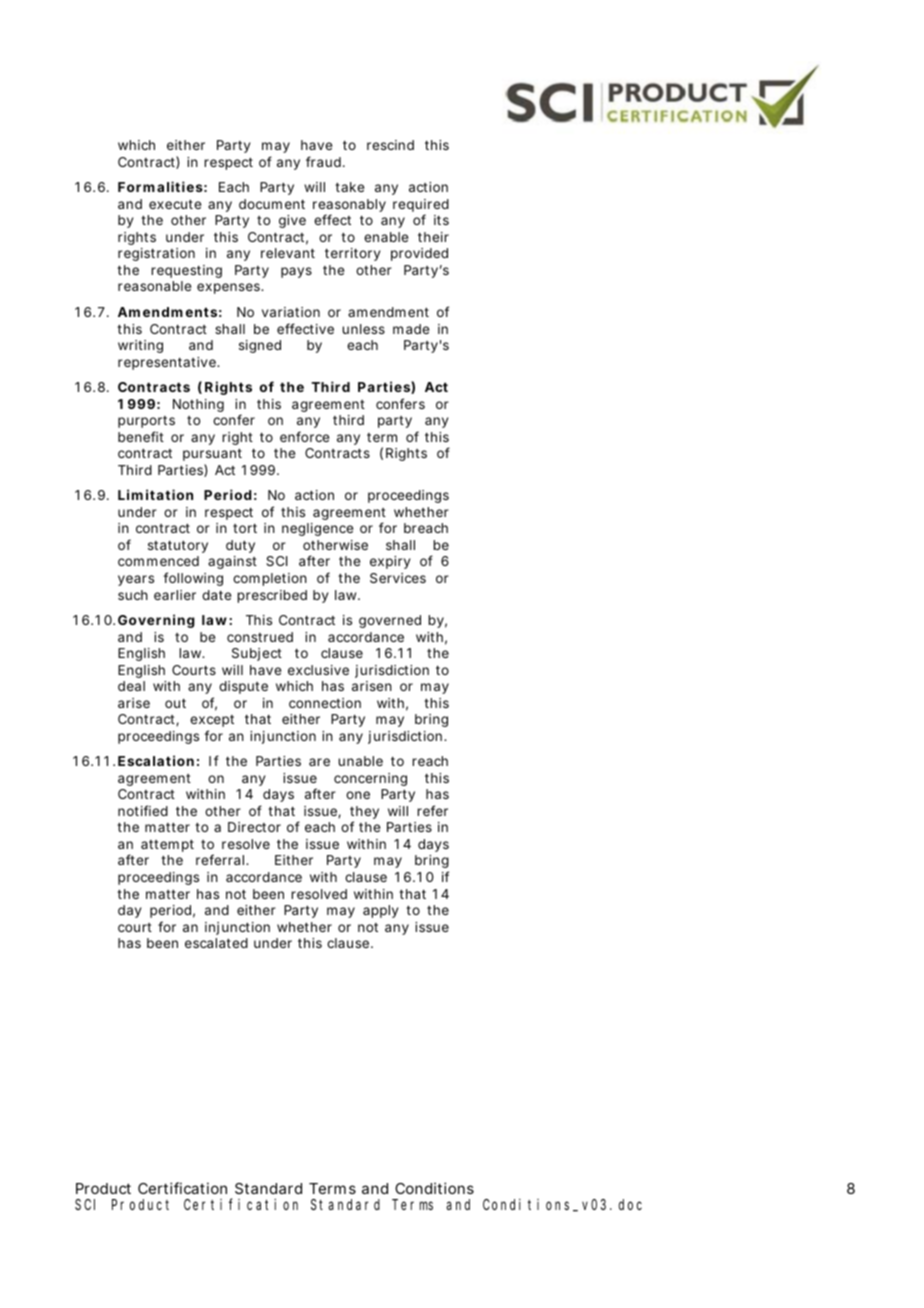 This page has height=1308, width=924. Describe the element at coordinates (270, 579) in the page. I see `completion` at that location.
